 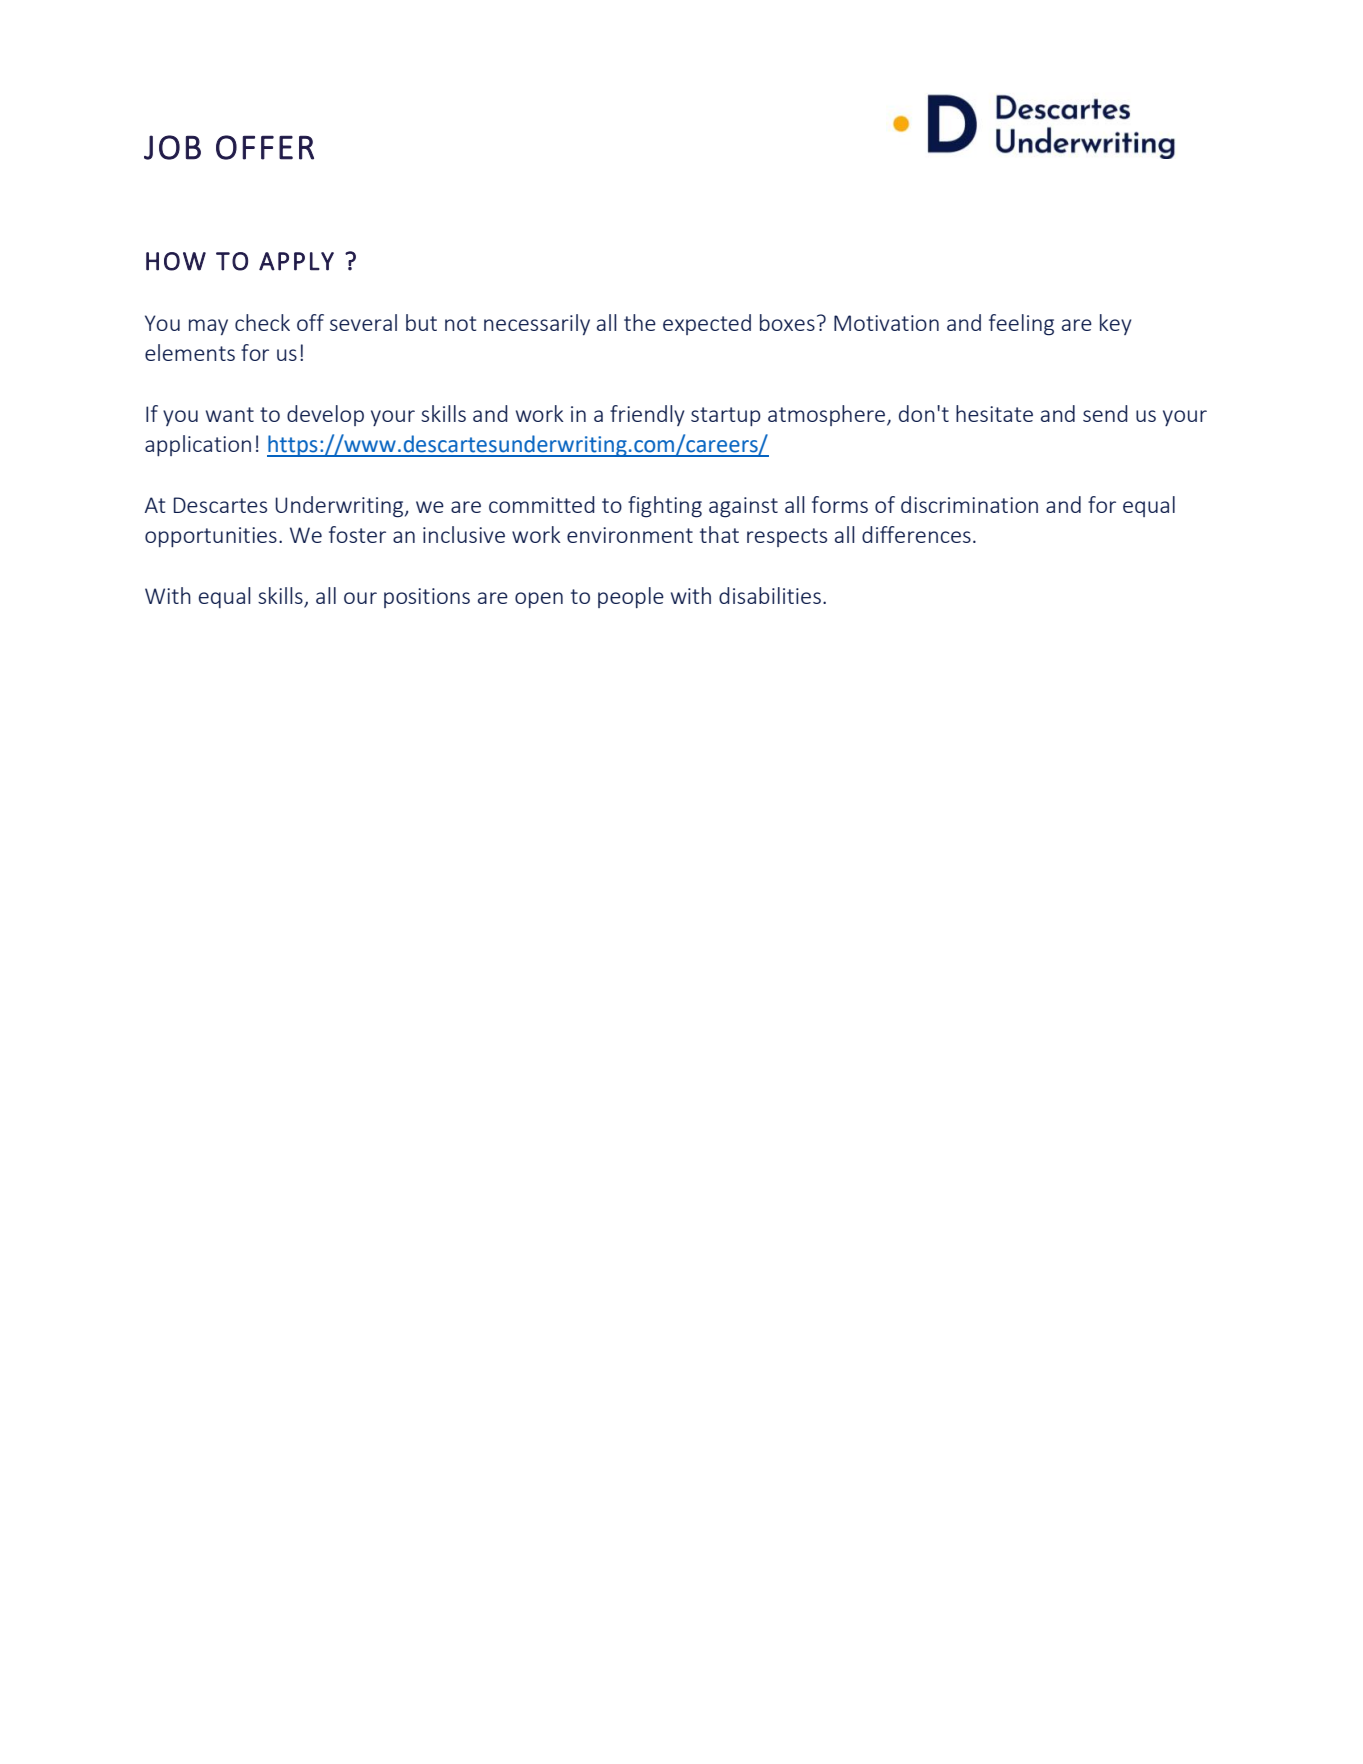 I want to click on friendly, so click(x=647, y=415).
